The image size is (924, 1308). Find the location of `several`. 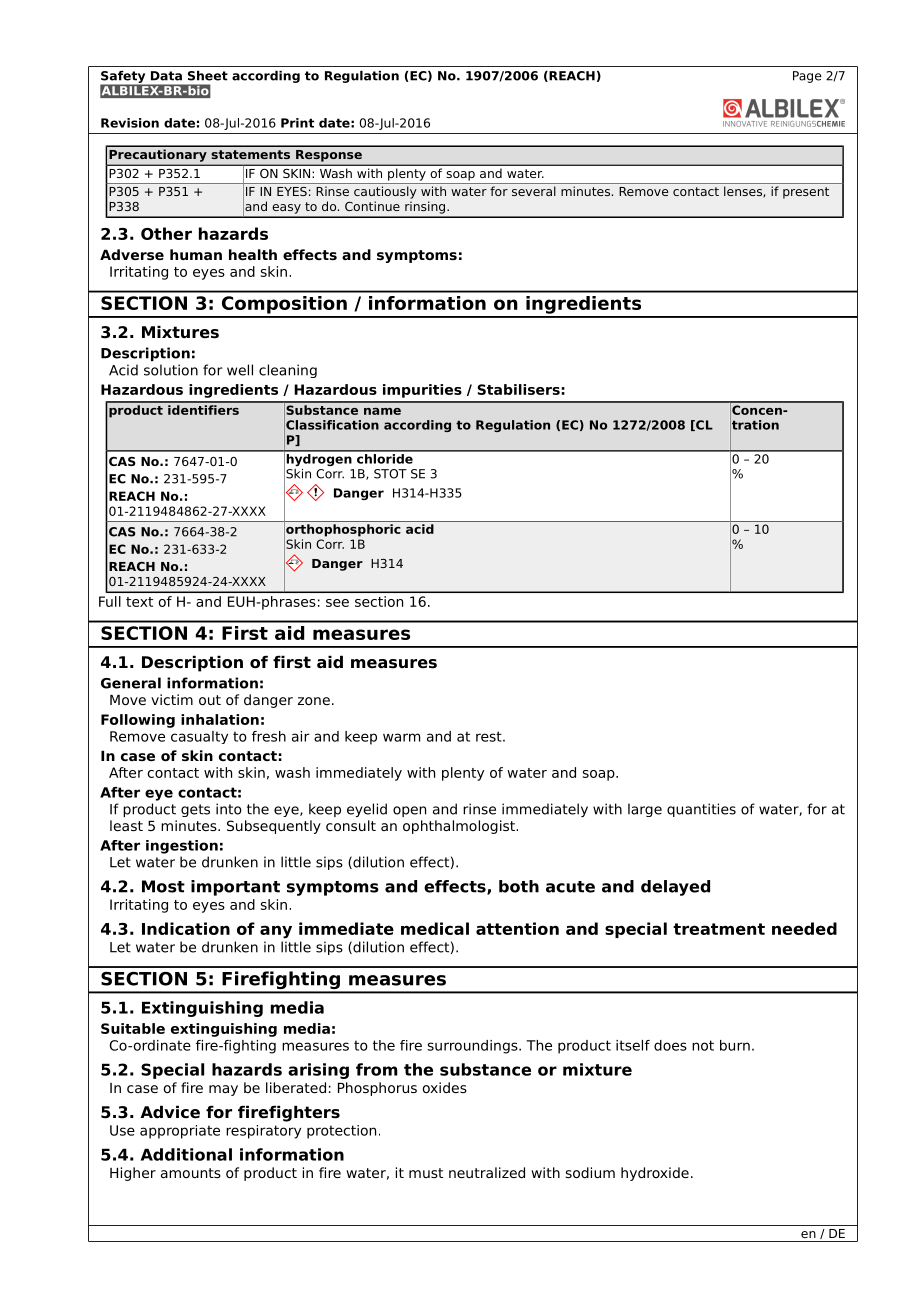

several is located at coordinates (534, 191).
